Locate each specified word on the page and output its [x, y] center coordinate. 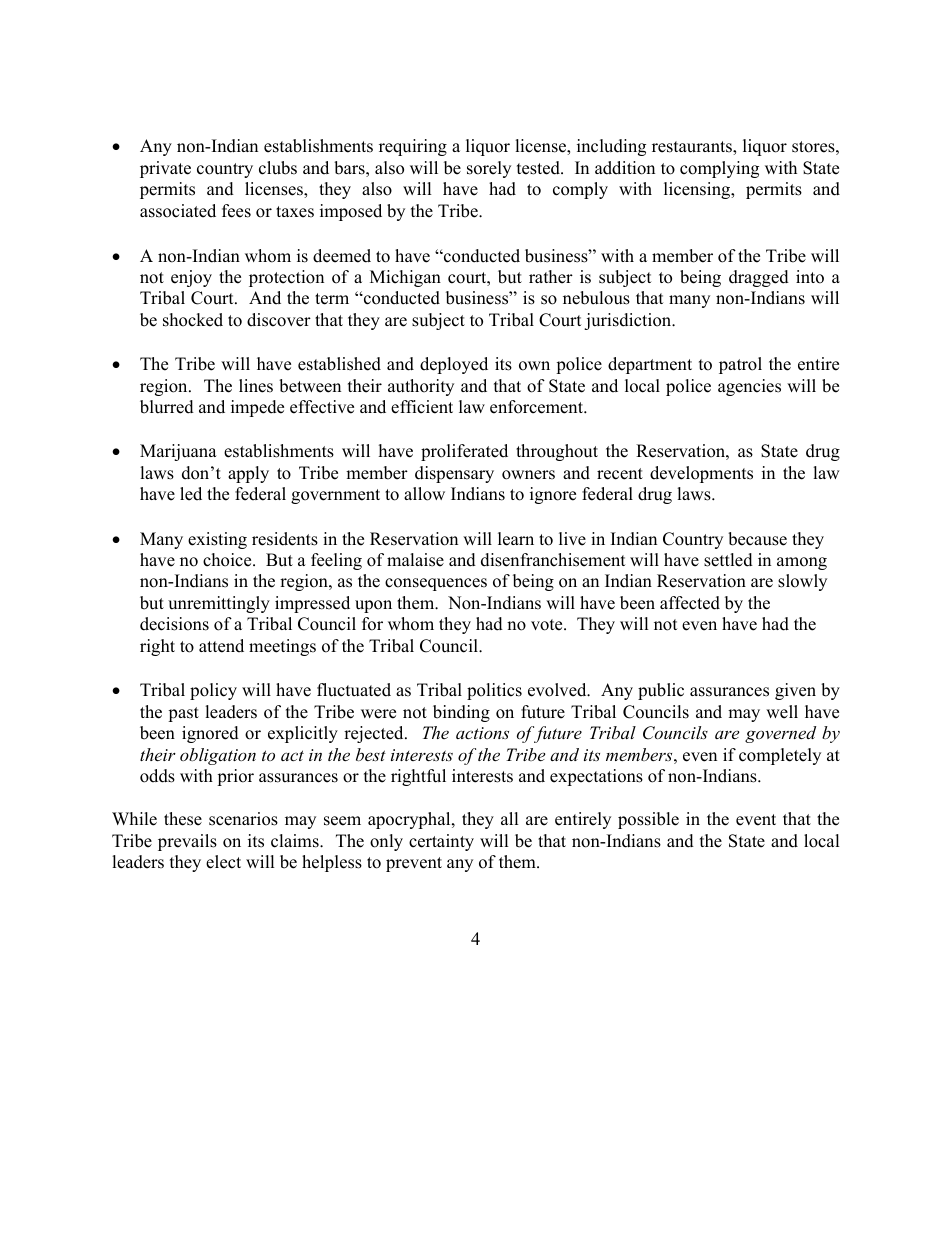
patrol [740, 365]
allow [424, 494]
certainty [441, 842]
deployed [454, 365]
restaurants [693, 148]
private [165, 169]
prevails [187, 842]
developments [701, 474]
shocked [193, 320]
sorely [489, 169]
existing [217, 540]
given [795, 691]
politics [494, 691]
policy [213, 691]
